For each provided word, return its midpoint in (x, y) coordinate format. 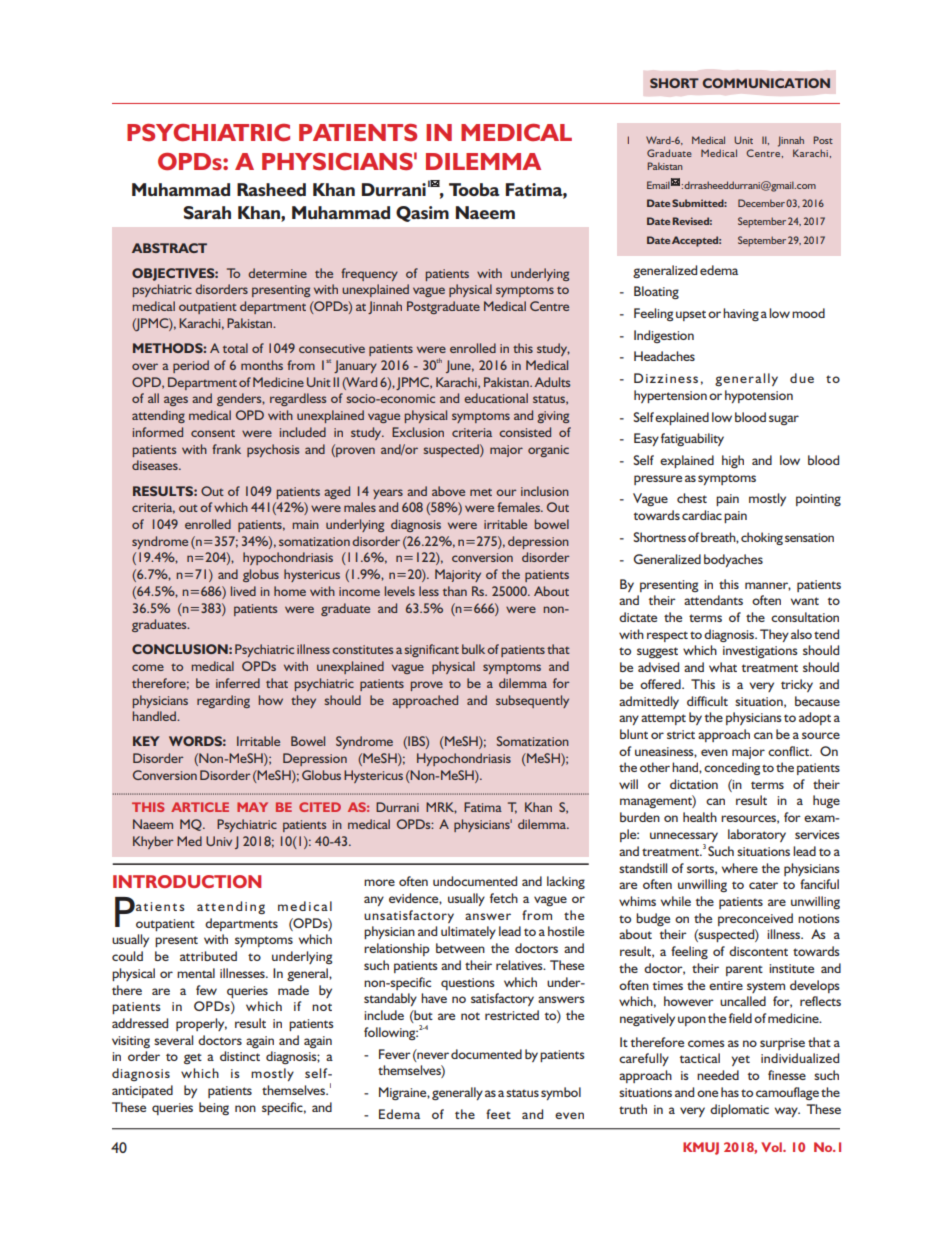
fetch (504, 898)
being (214, 1108)
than (455, 591)
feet (498, 1114)
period (191, 366)
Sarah (207, 213)
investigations (760, 652)
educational (496, 398)
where (740, 868)
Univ (219, 841)
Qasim (422, 214)
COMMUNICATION (766, 83)
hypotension (759, 396)
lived (243, 591)
